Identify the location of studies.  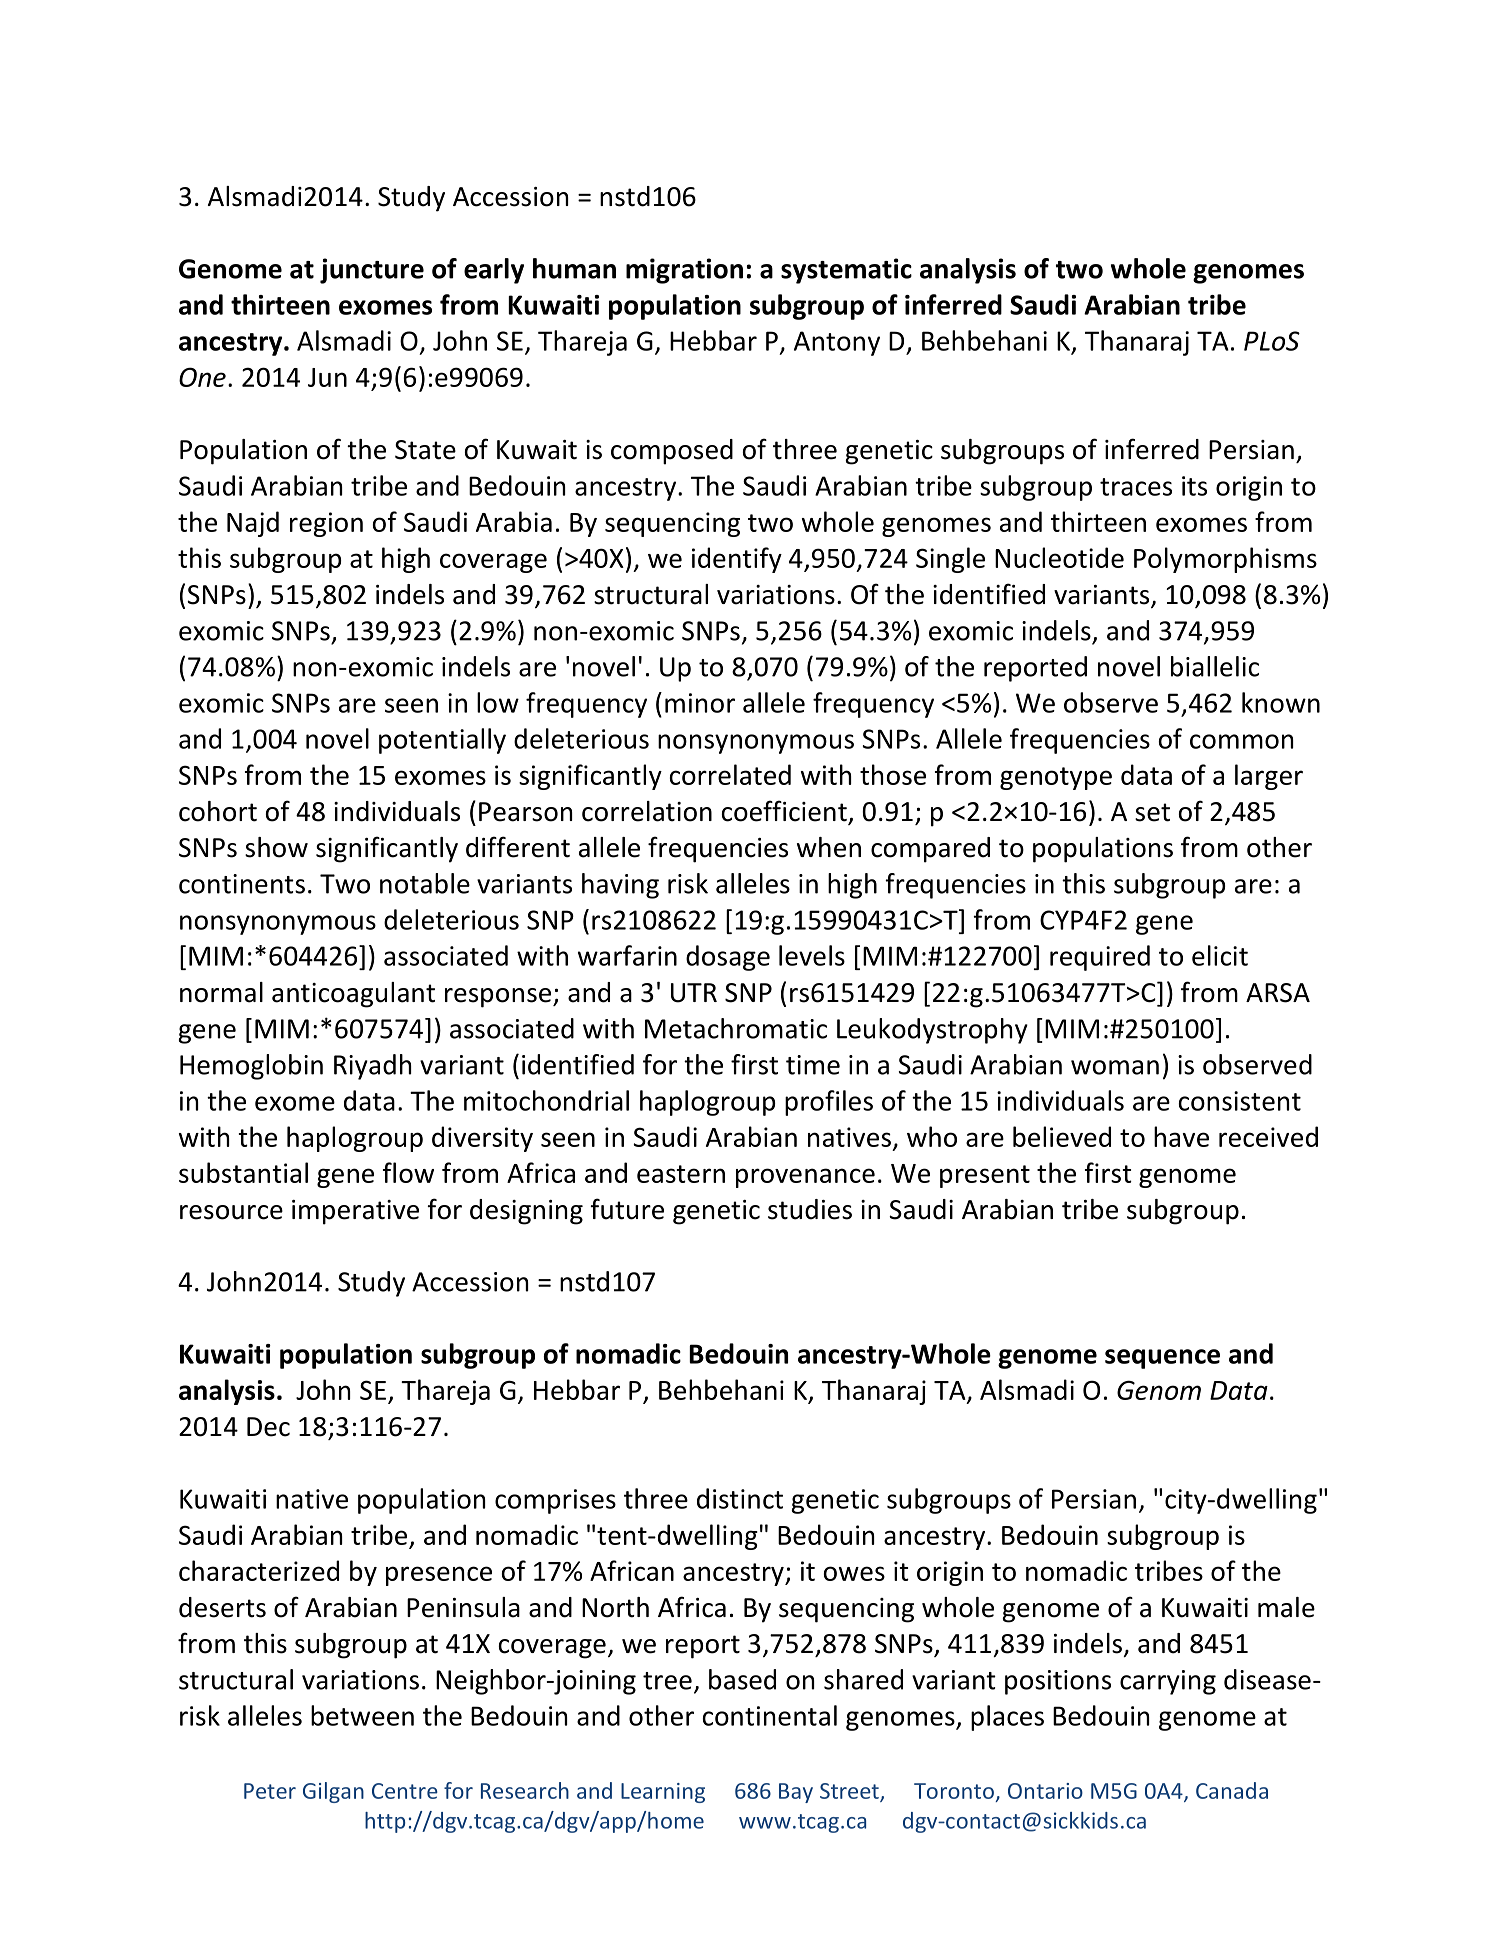
(810, 1209).
